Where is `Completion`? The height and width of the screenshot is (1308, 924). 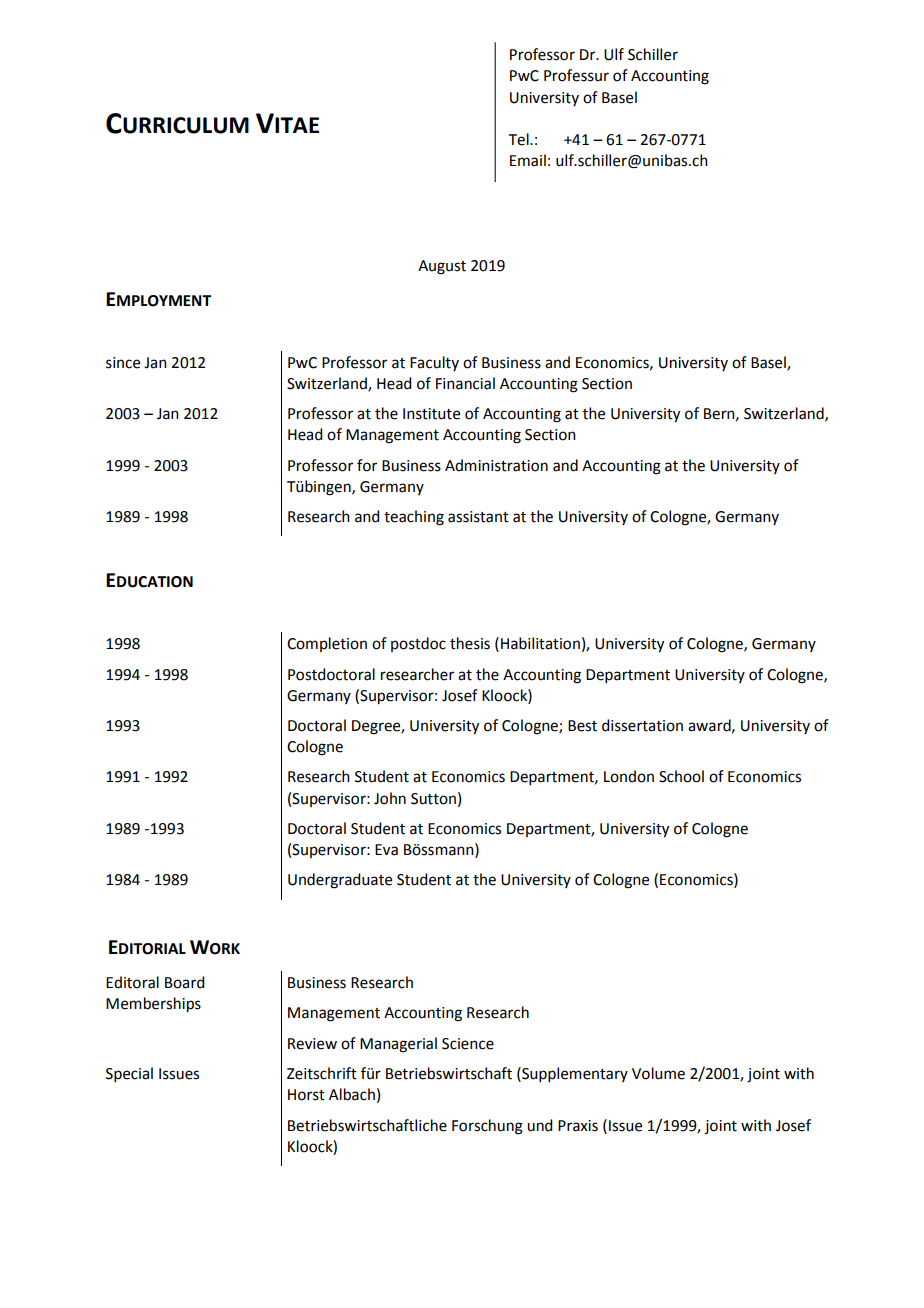 Completion is located at coordinates (327, 644).
